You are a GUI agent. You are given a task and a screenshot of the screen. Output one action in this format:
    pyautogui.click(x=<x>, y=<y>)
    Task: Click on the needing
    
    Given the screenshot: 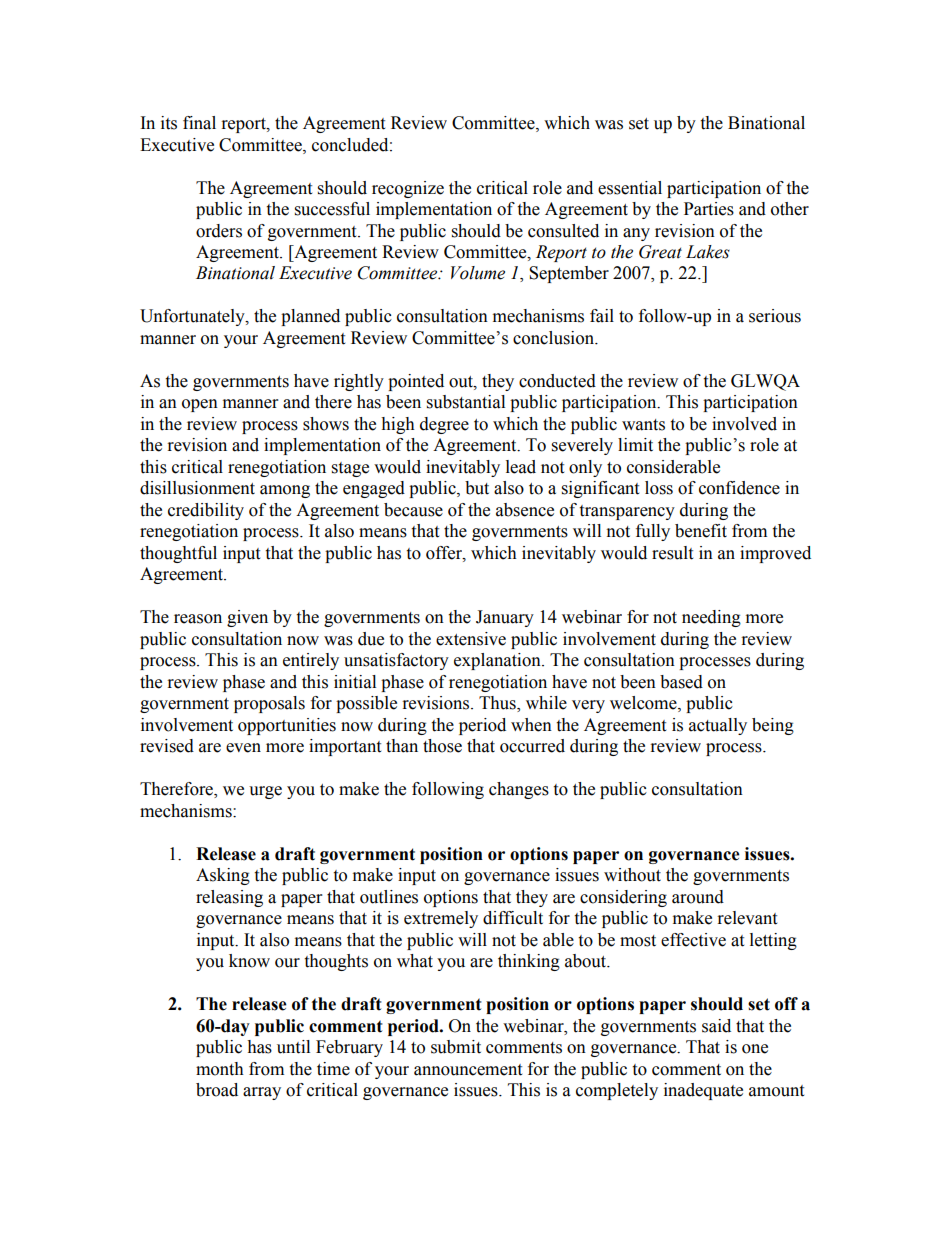 What is the action you would take?
    pyautogui.click(x=711, y=618)
